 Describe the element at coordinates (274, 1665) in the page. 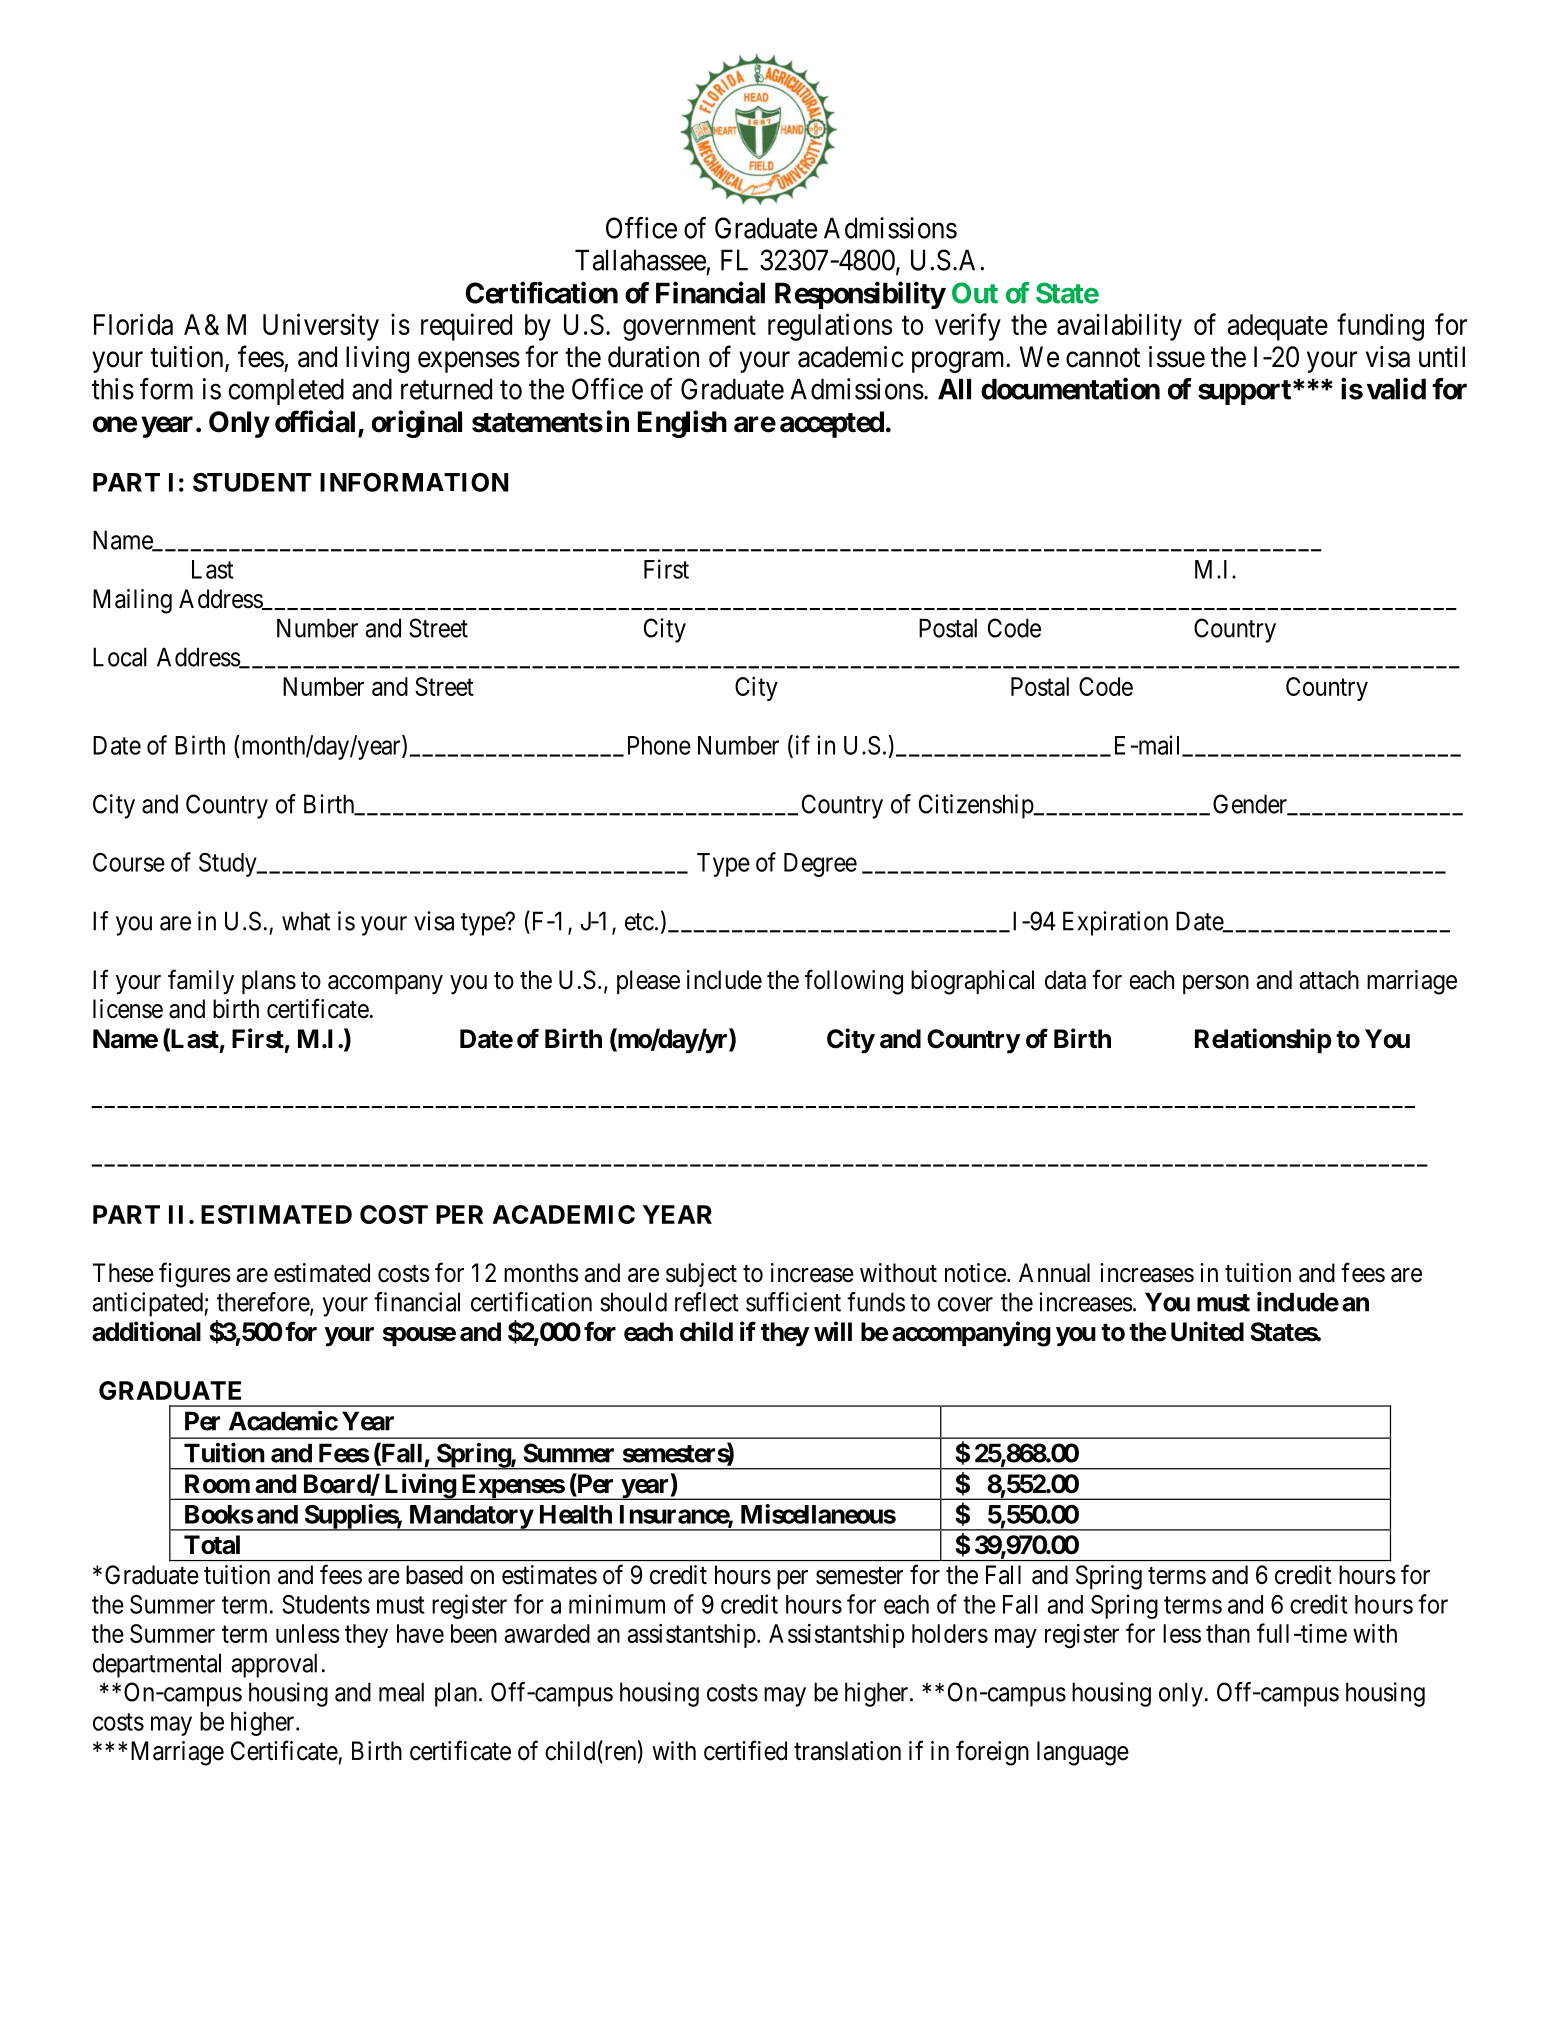

I see `approval` at that location.
